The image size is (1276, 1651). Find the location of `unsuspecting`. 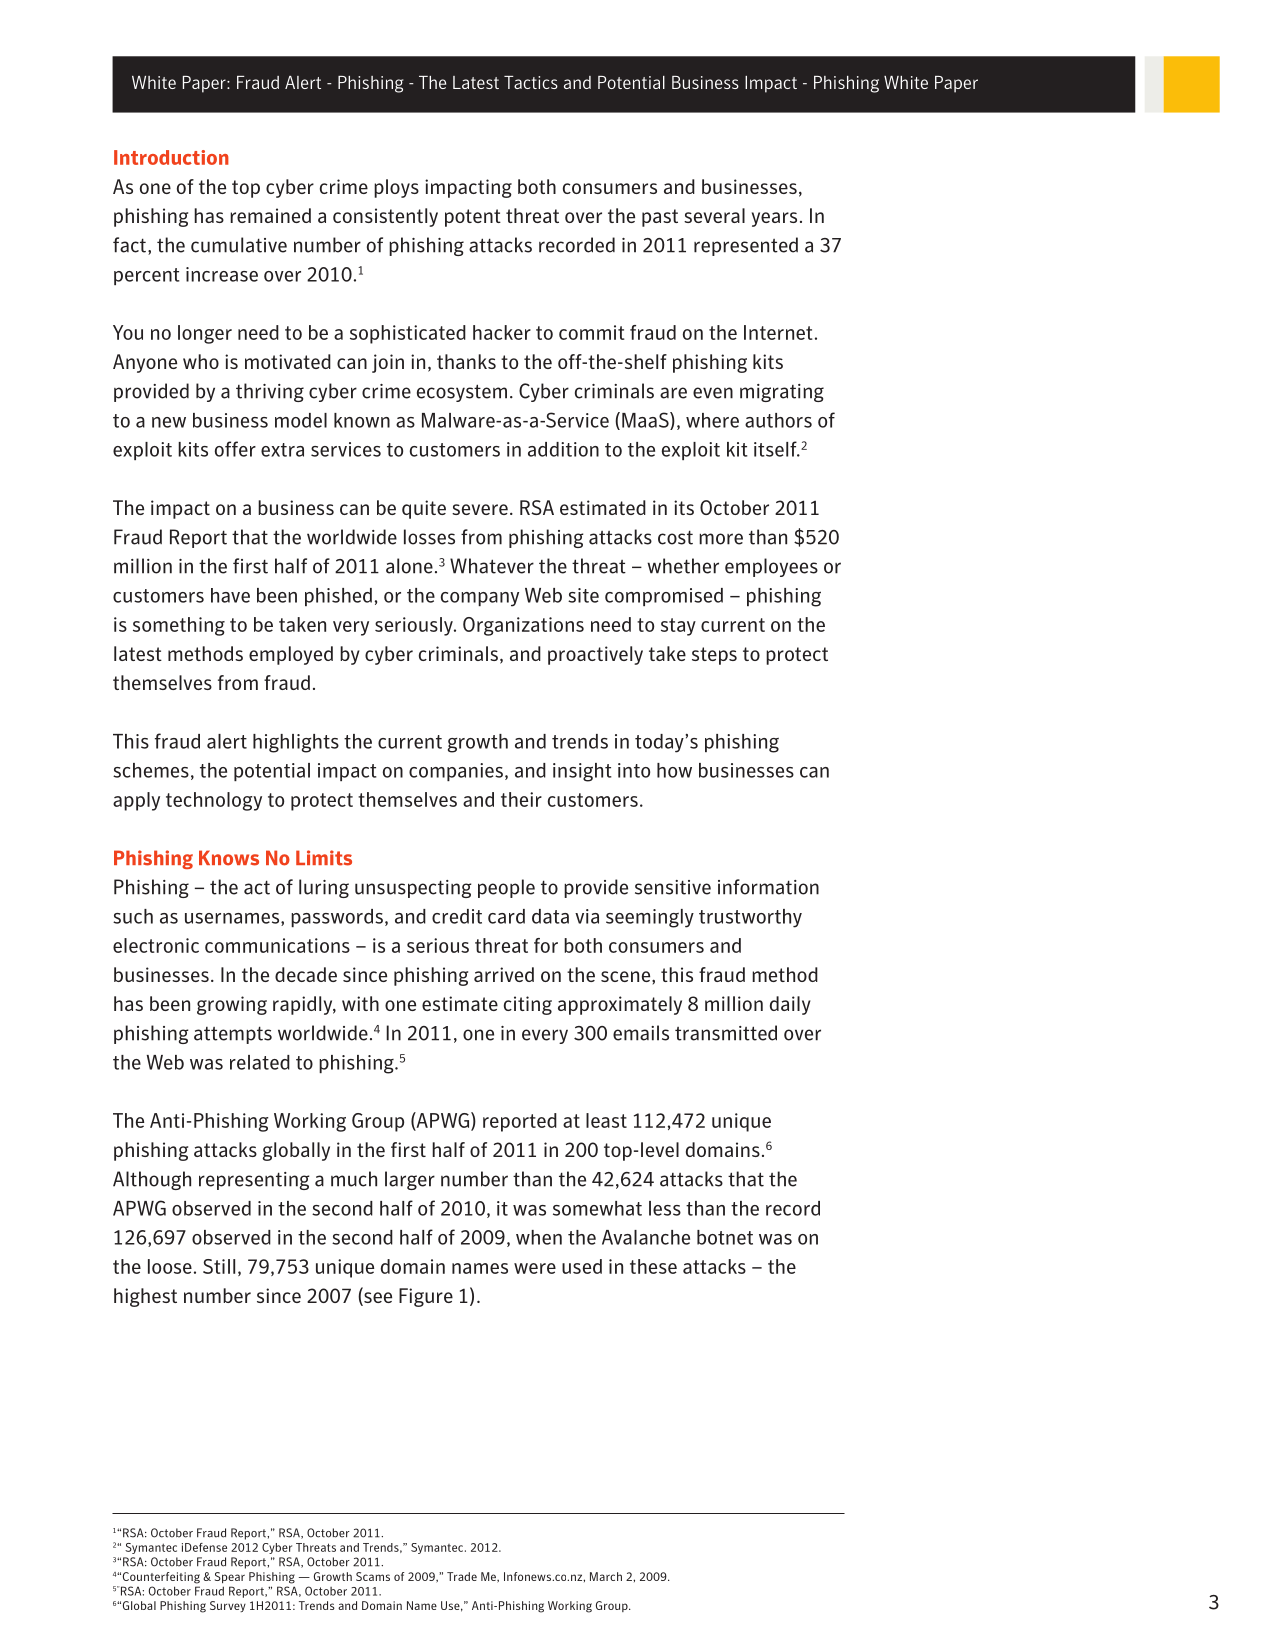

unsuspecting is located at coordinates (413, 889).
